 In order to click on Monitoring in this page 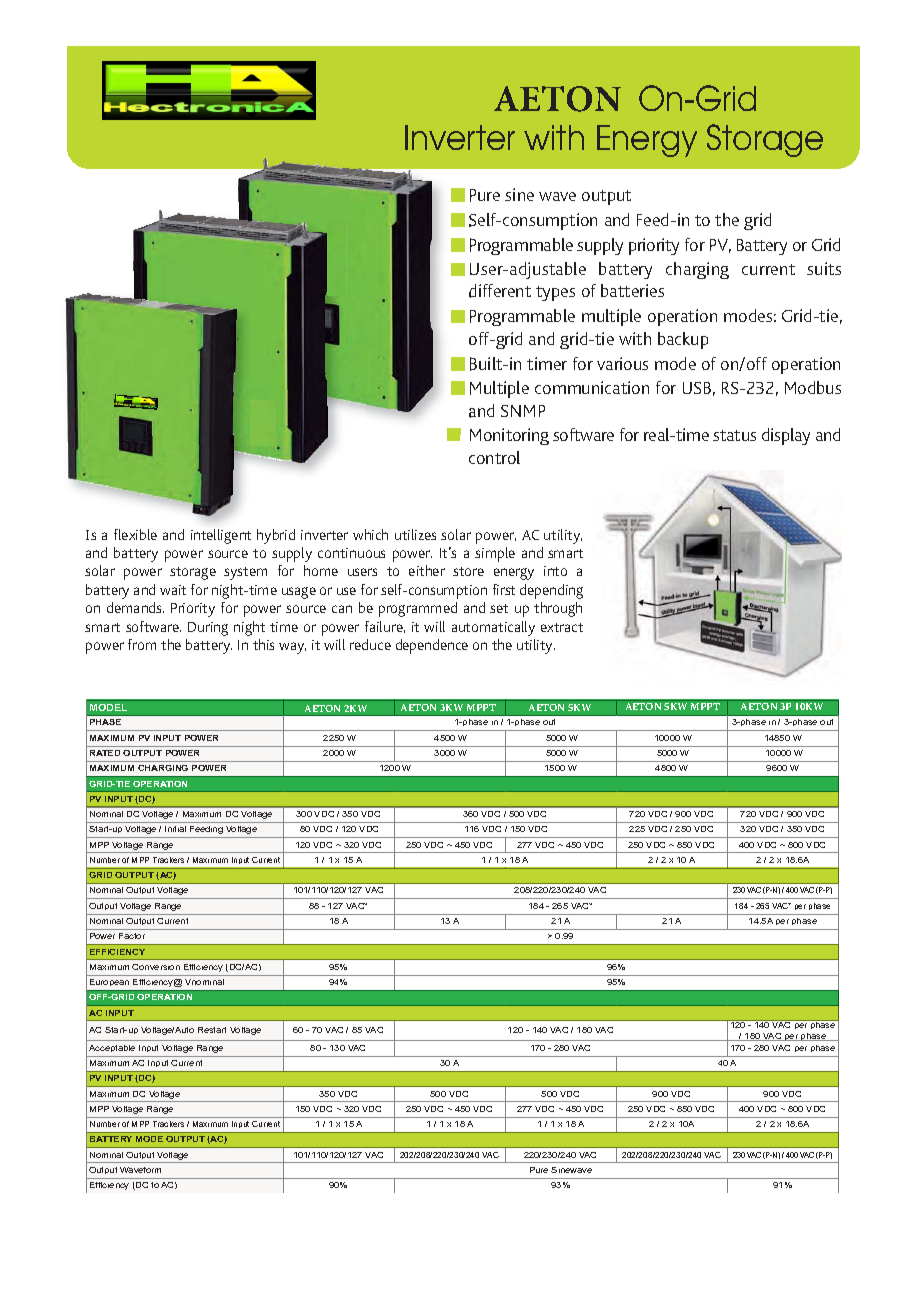, I will do `click(509, 436)`.
